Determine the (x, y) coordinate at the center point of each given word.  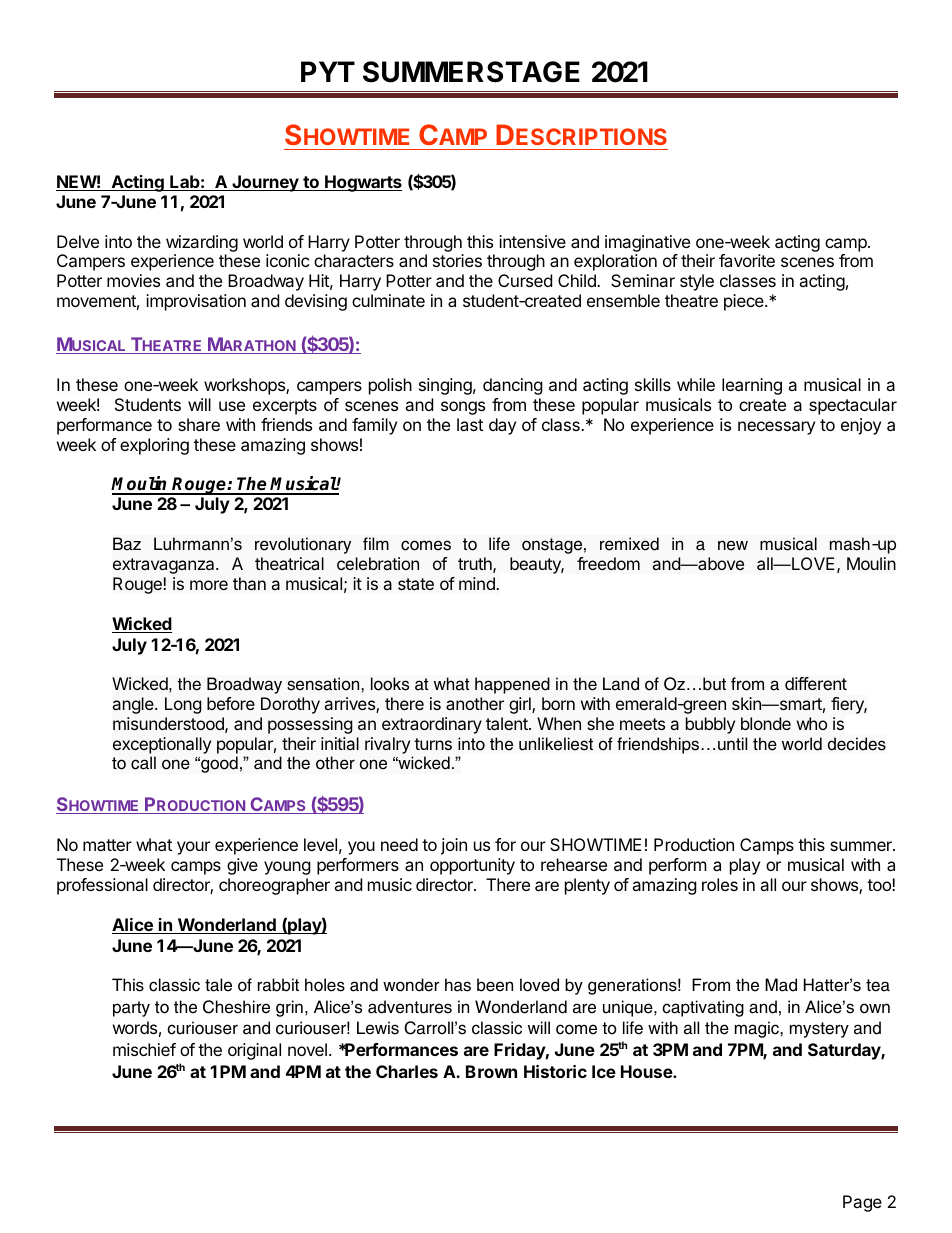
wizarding (202, 243)
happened (512, 685)
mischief (144, 1049)
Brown (491, 1071)
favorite (747, 260)
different (816, 683)
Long (183, 705)
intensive (532, 241)
